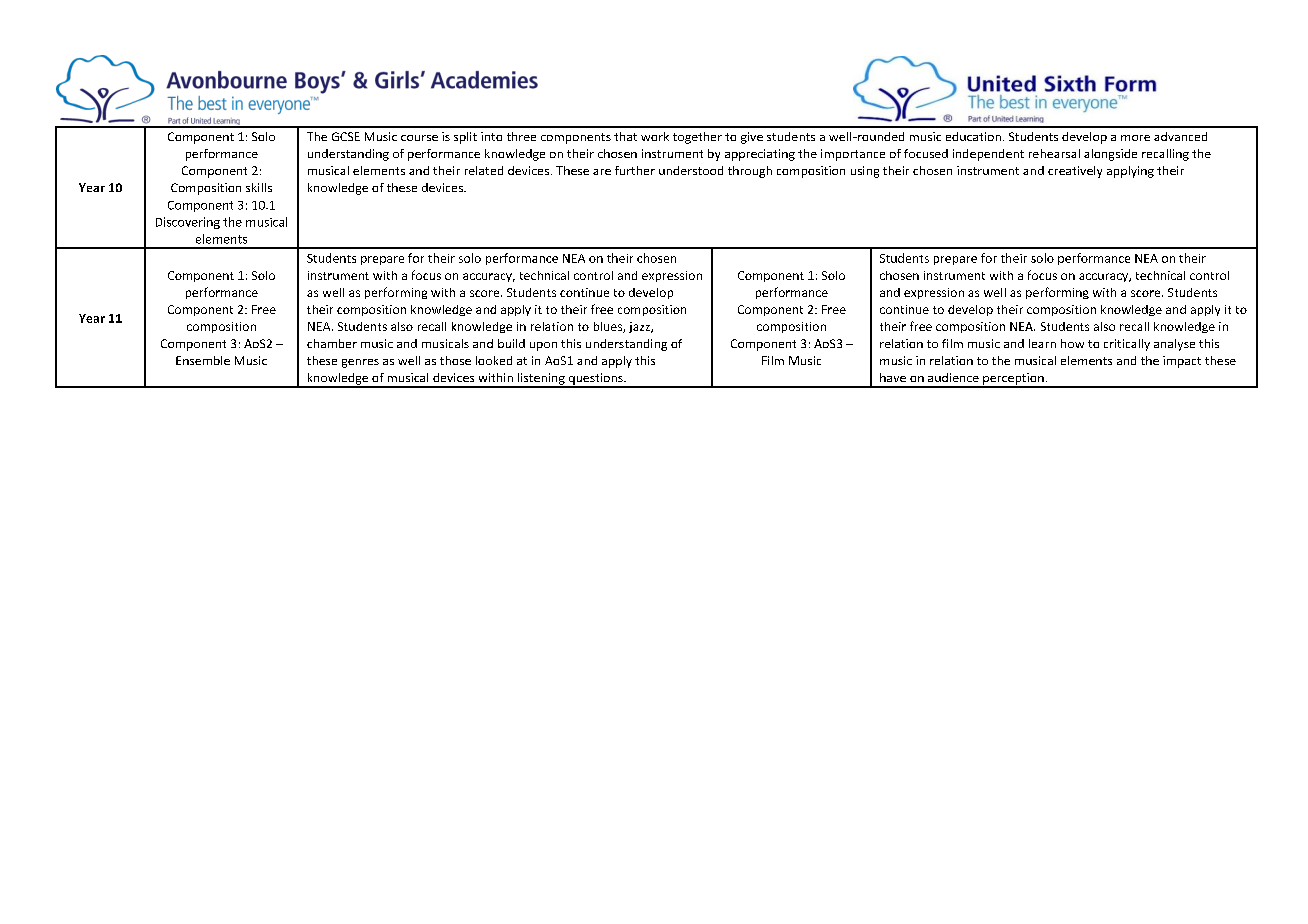  Describe the element at coordinates (360, 363) in the page. I see `genres` at that location.
